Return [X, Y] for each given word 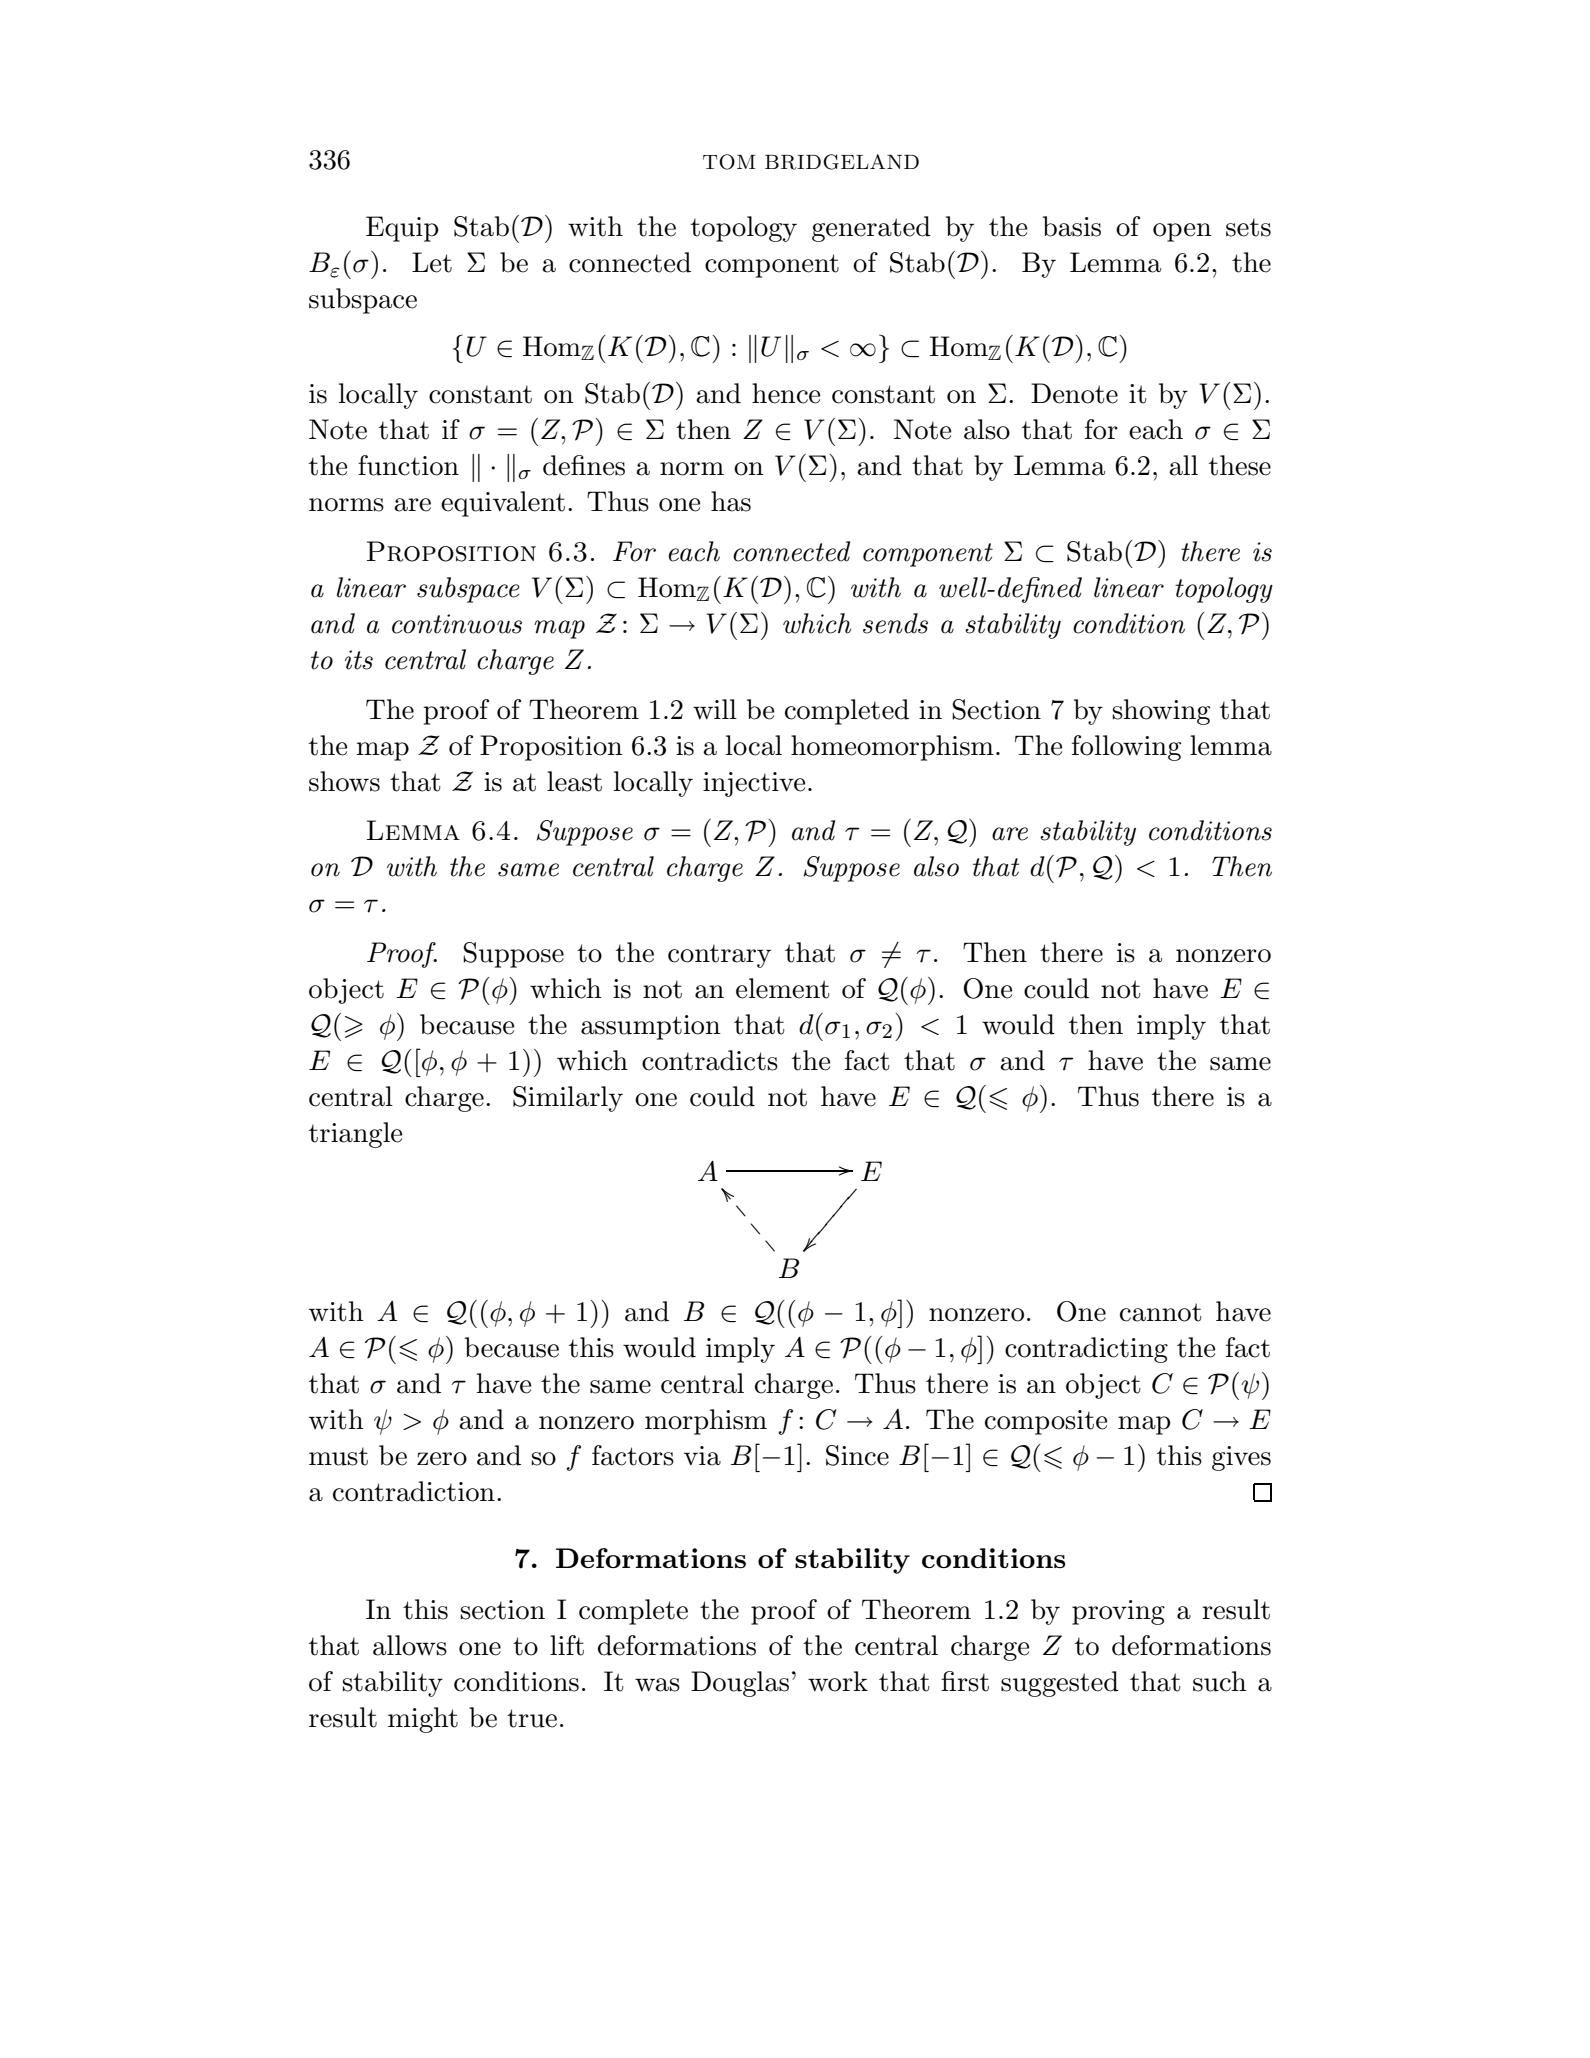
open [1182, 232]
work [838, 1681]
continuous [457, 624]
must [338, 1456]
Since [857, 1455]
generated [871, 229]
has [731, 501]
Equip [402, 229]
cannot [1161, 1312]
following [1126, 748]
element [783, 988]
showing [1161, 712]
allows [410, 1645]
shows [344, 781]
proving [1118, 1612]
